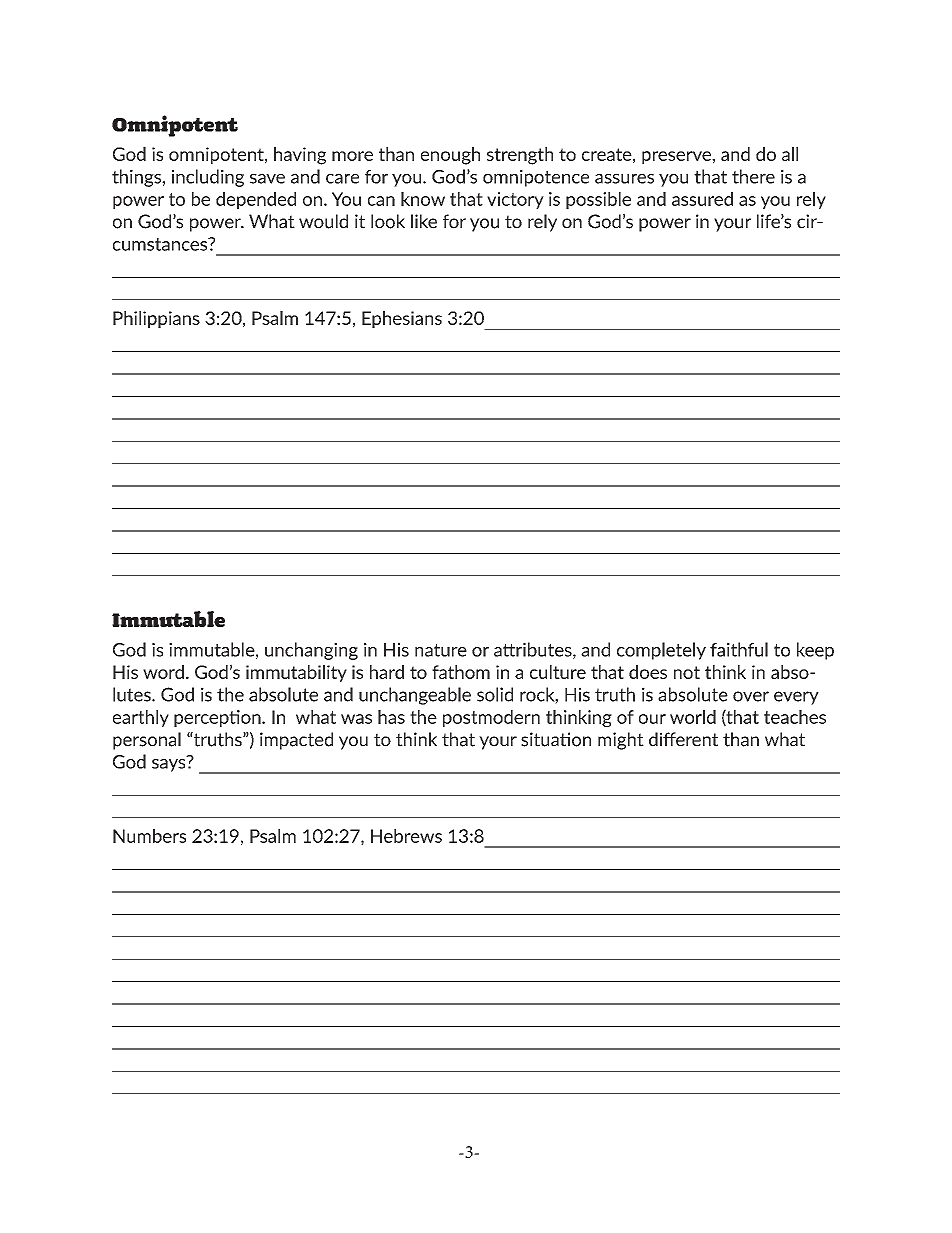 This page has width=952, height=1233. I want to click on like, so click(424, 221).
